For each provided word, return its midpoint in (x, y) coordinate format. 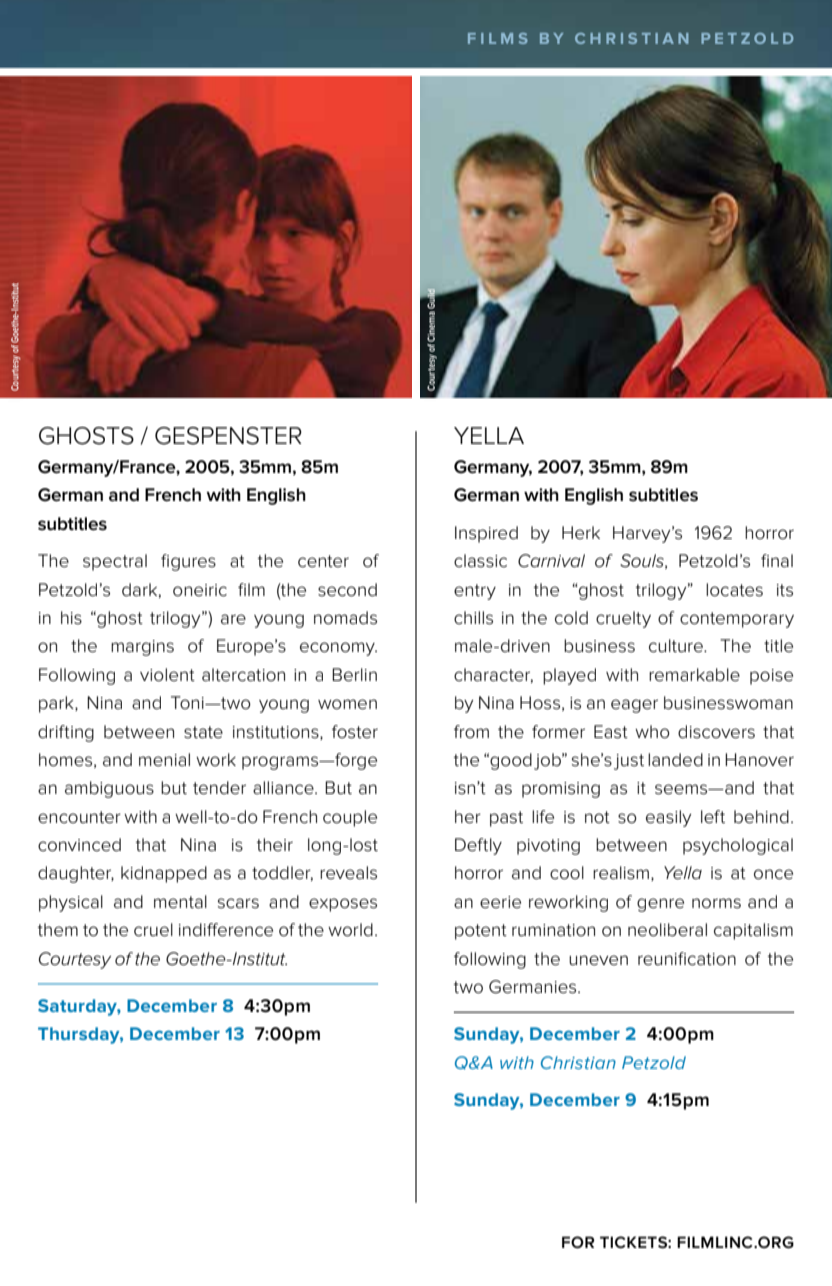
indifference (226, 930)
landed (675, 760)
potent (481, 932)
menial (164, 760)
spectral (115, 562)
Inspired (486, 534)
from (471, 731)
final (777, 561)
